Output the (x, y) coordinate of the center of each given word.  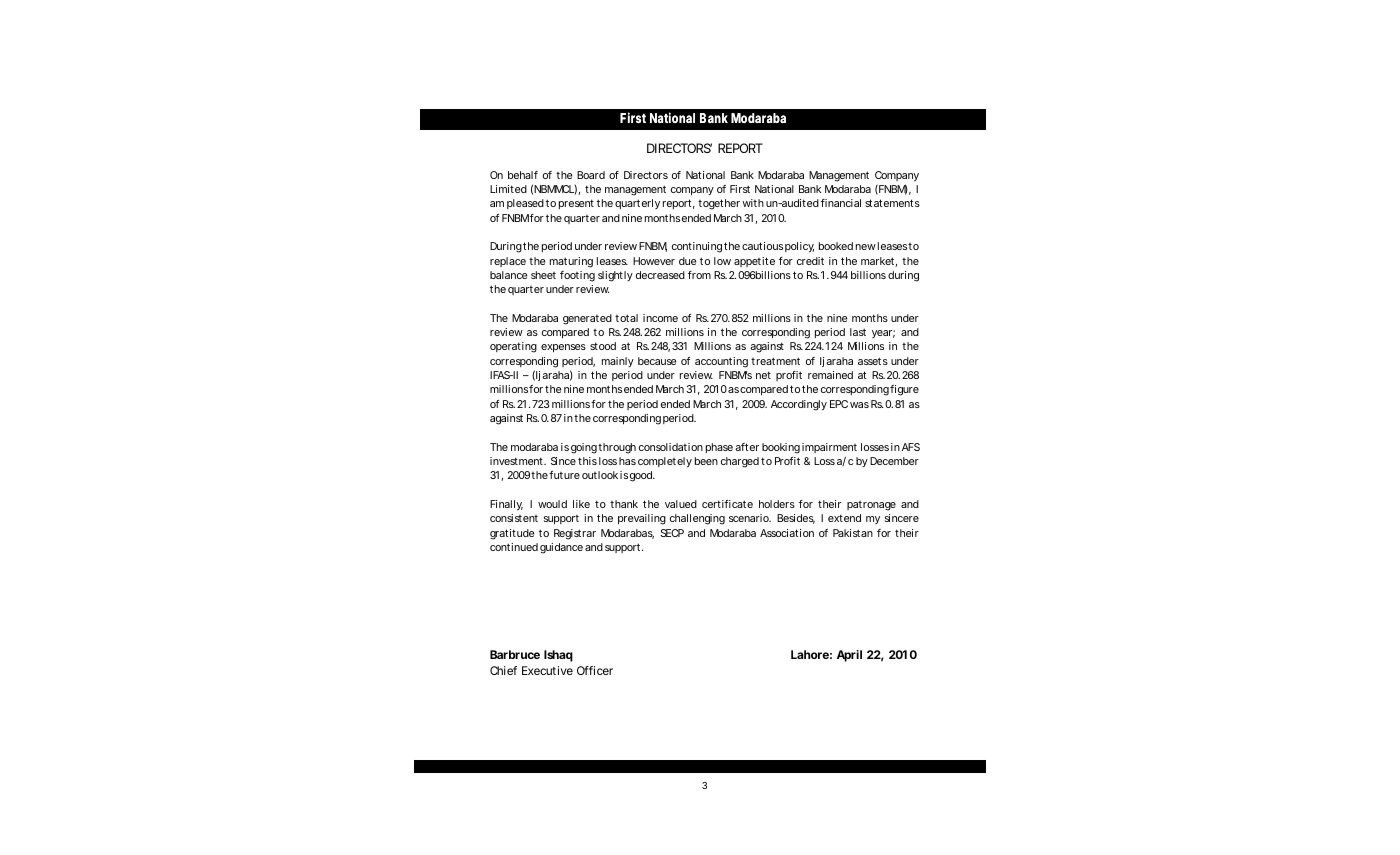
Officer (595, 670)
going (584, 448)
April (849, 656)
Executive (547, 670)
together (719, 204)
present (576, 204)
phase (719, 448)
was (859, 405)
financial (841, 203)
